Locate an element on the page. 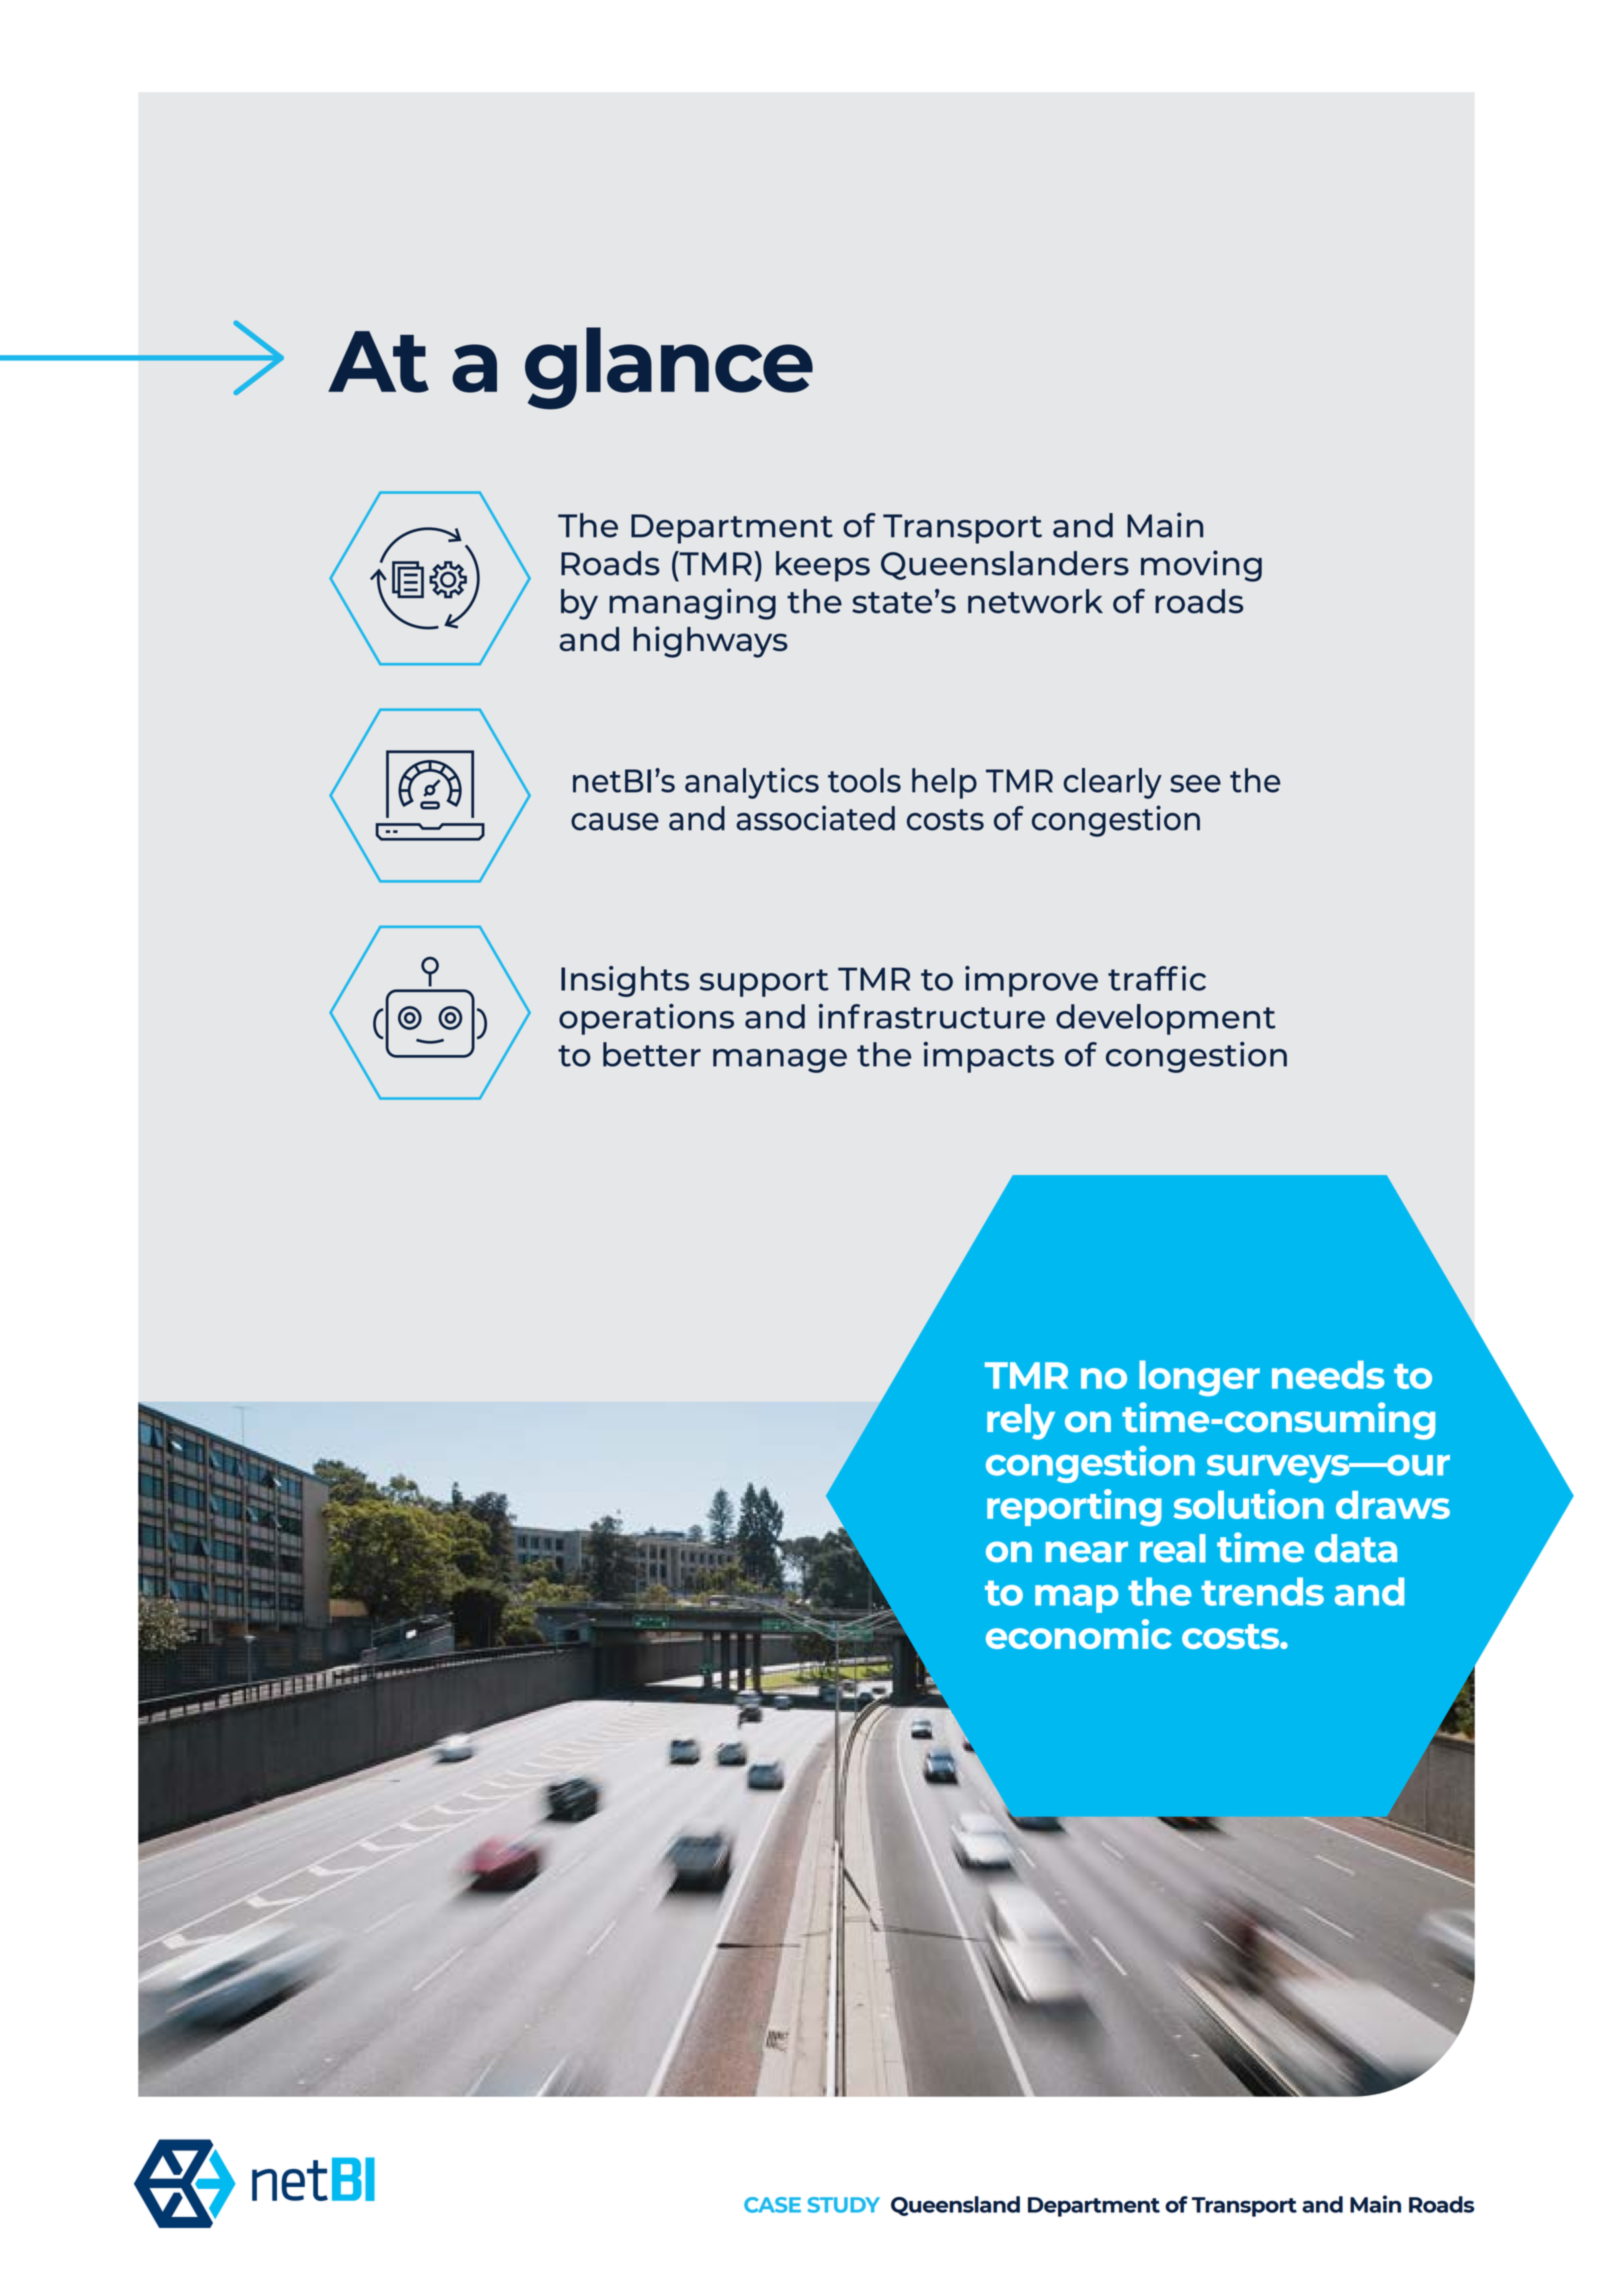 This page has width=1613, height=2281. rely is located at coordinates (1021, 1422).
